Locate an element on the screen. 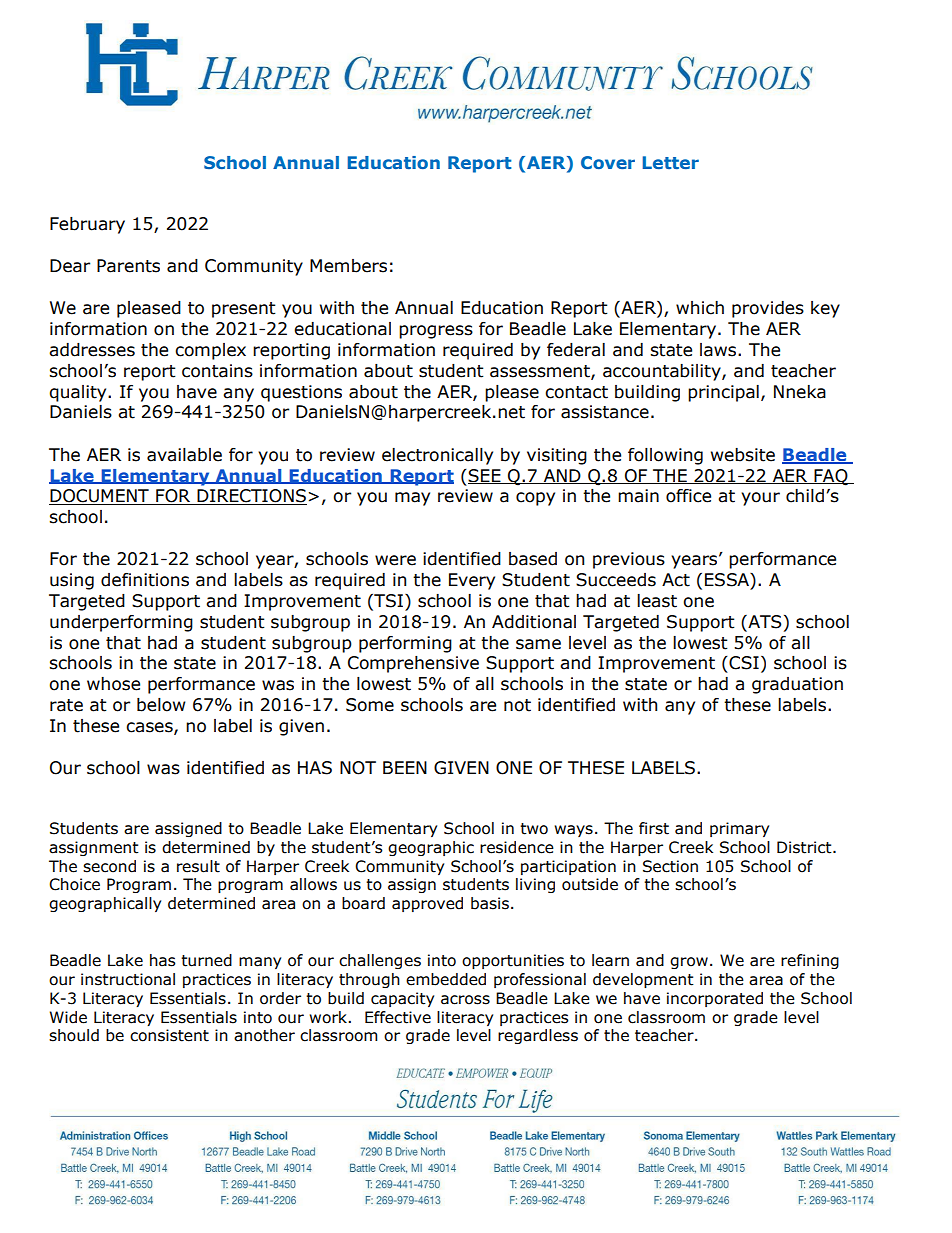 This screenshot has width=952, height=1233. February is located at coordinates (87, 225).
